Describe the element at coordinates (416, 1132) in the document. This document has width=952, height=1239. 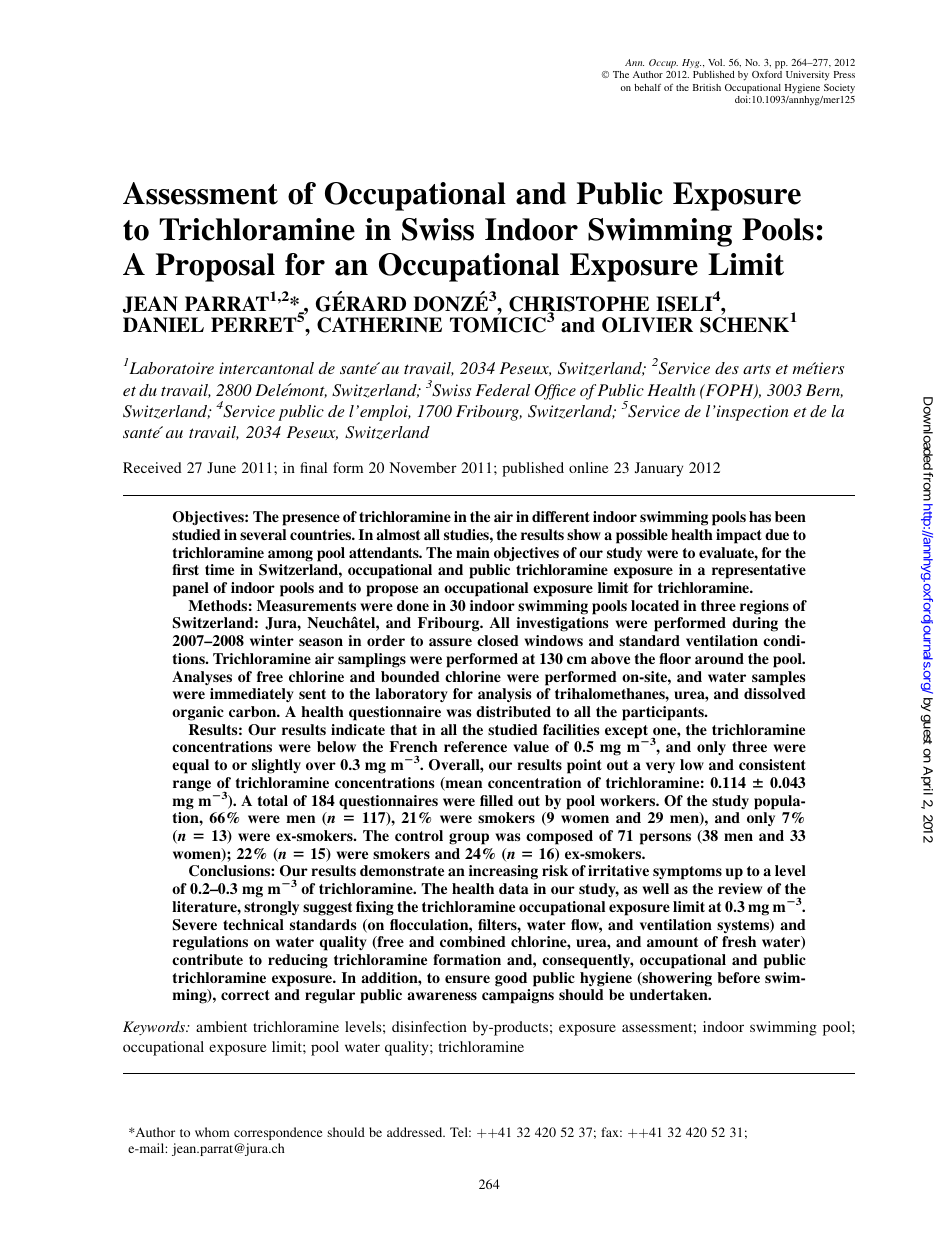
I see `addressed` at that location.
